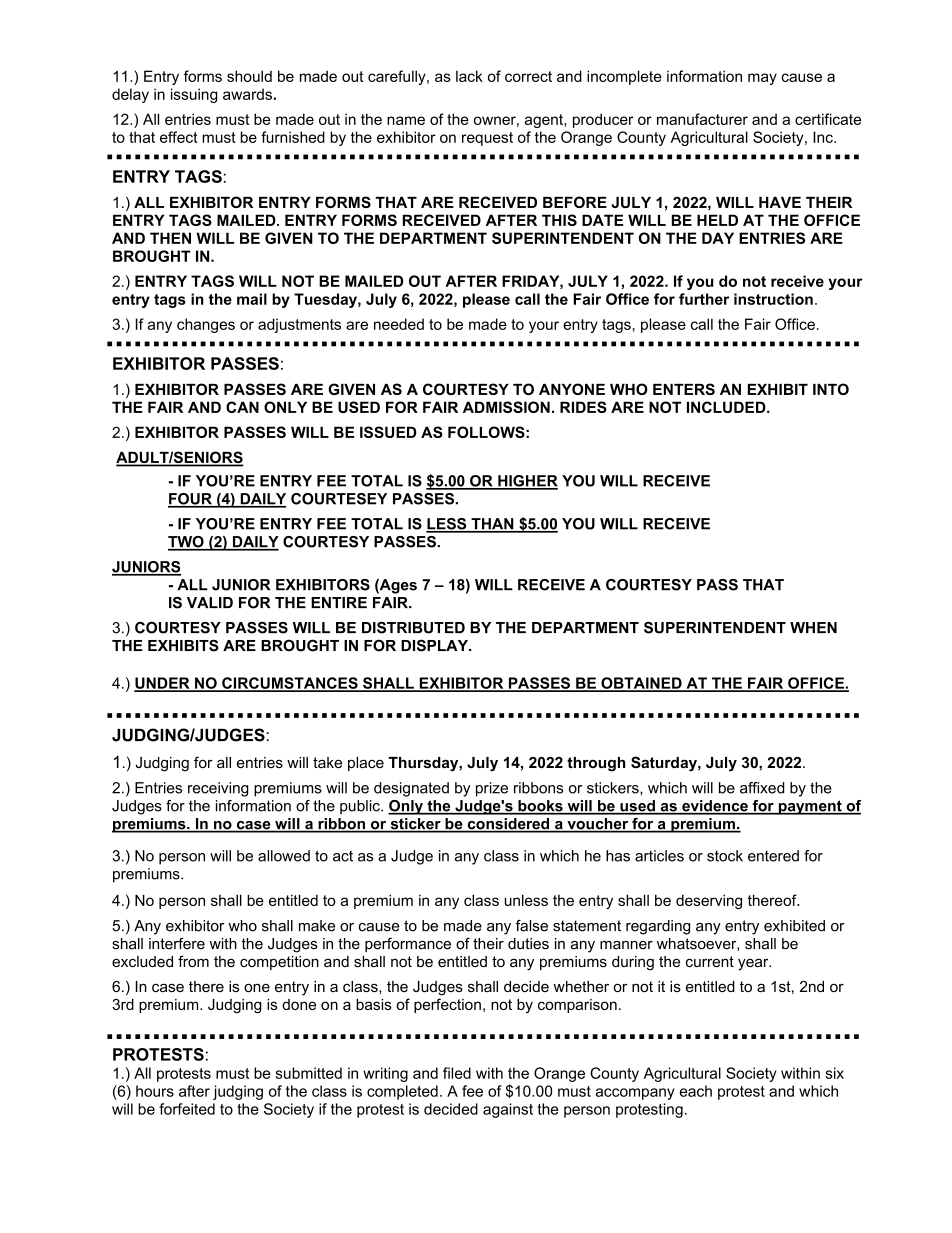 Image resolution: width=952 pixels, height=1233 pixels. What do you see at coordinates (194, 95) in the screenshot?
I see `issuing` at bounding box center [194, 95].
